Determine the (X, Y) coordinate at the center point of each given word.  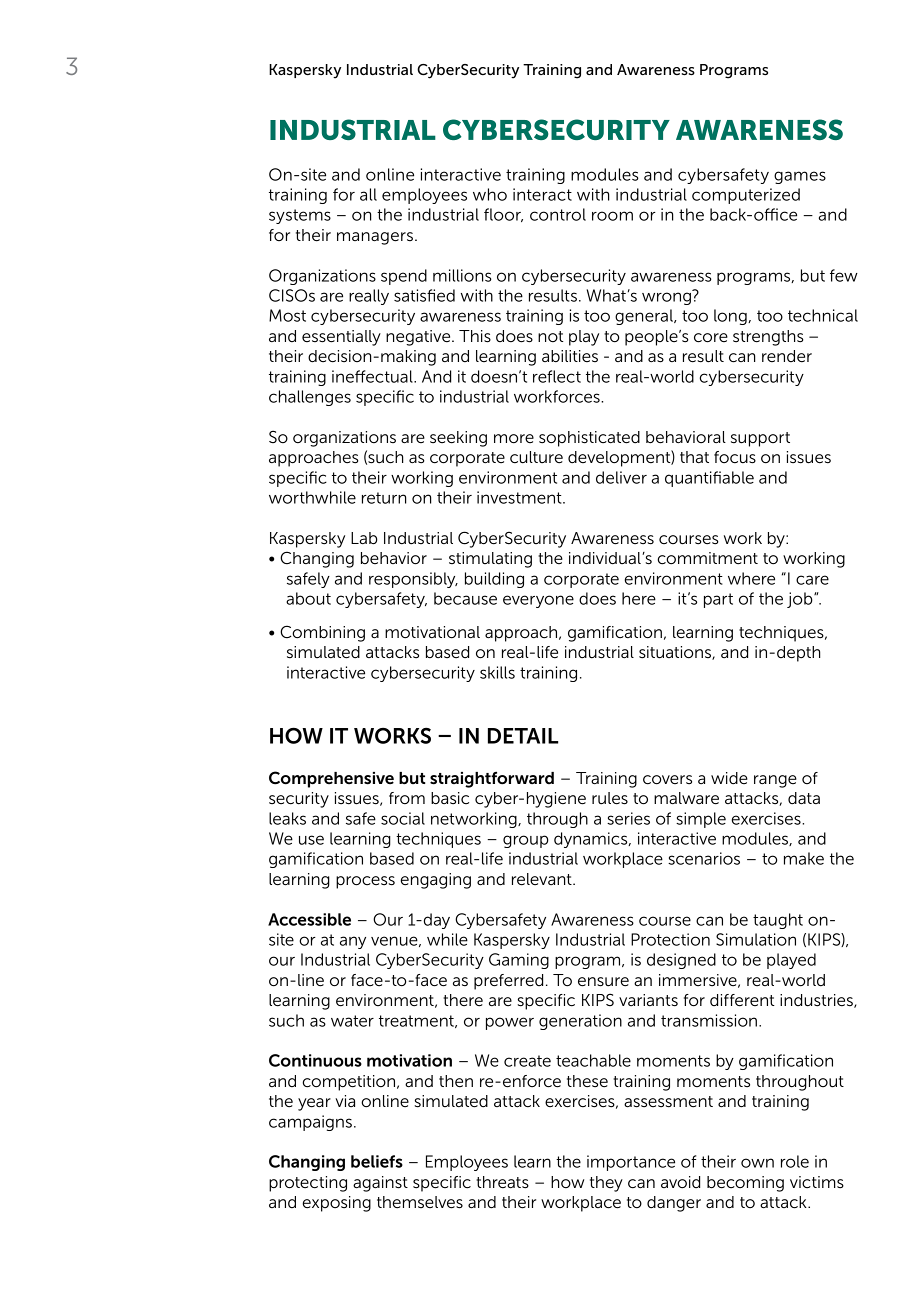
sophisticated (589, 439)
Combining (322, 633)
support (760, 439)
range (775, 781)
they (606, 1184)
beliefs (377, 1161)
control (558, 214)
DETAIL (523, 736)
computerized (746, 196)
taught (778, 921)
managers (375, 238)
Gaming (519, 961)
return (384, 498)
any (353, 942)
